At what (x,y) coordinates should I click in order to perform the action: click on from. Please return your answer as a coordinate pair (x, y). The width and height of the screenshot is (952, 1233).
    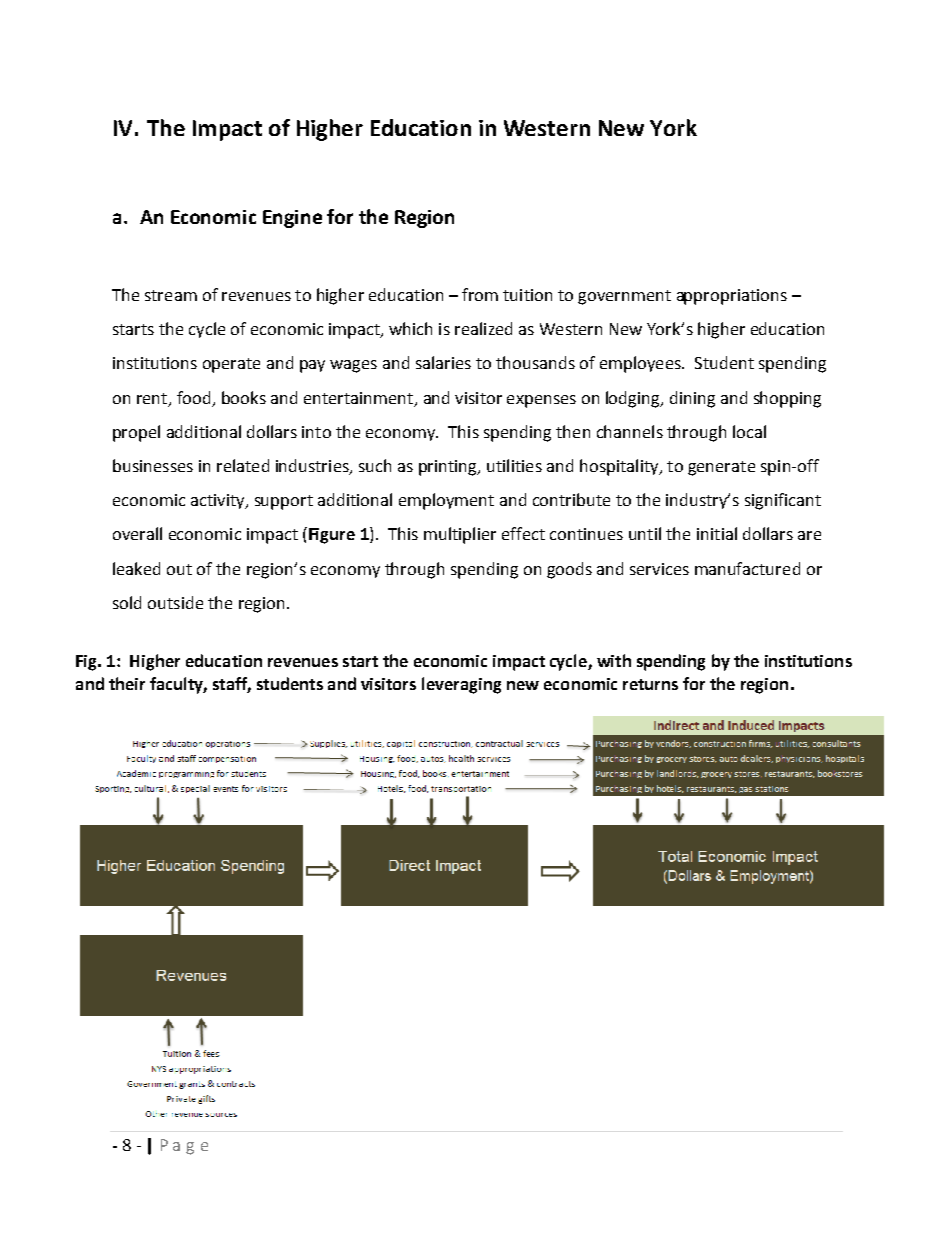
    Looking at the image, I should click on (480, 294).
